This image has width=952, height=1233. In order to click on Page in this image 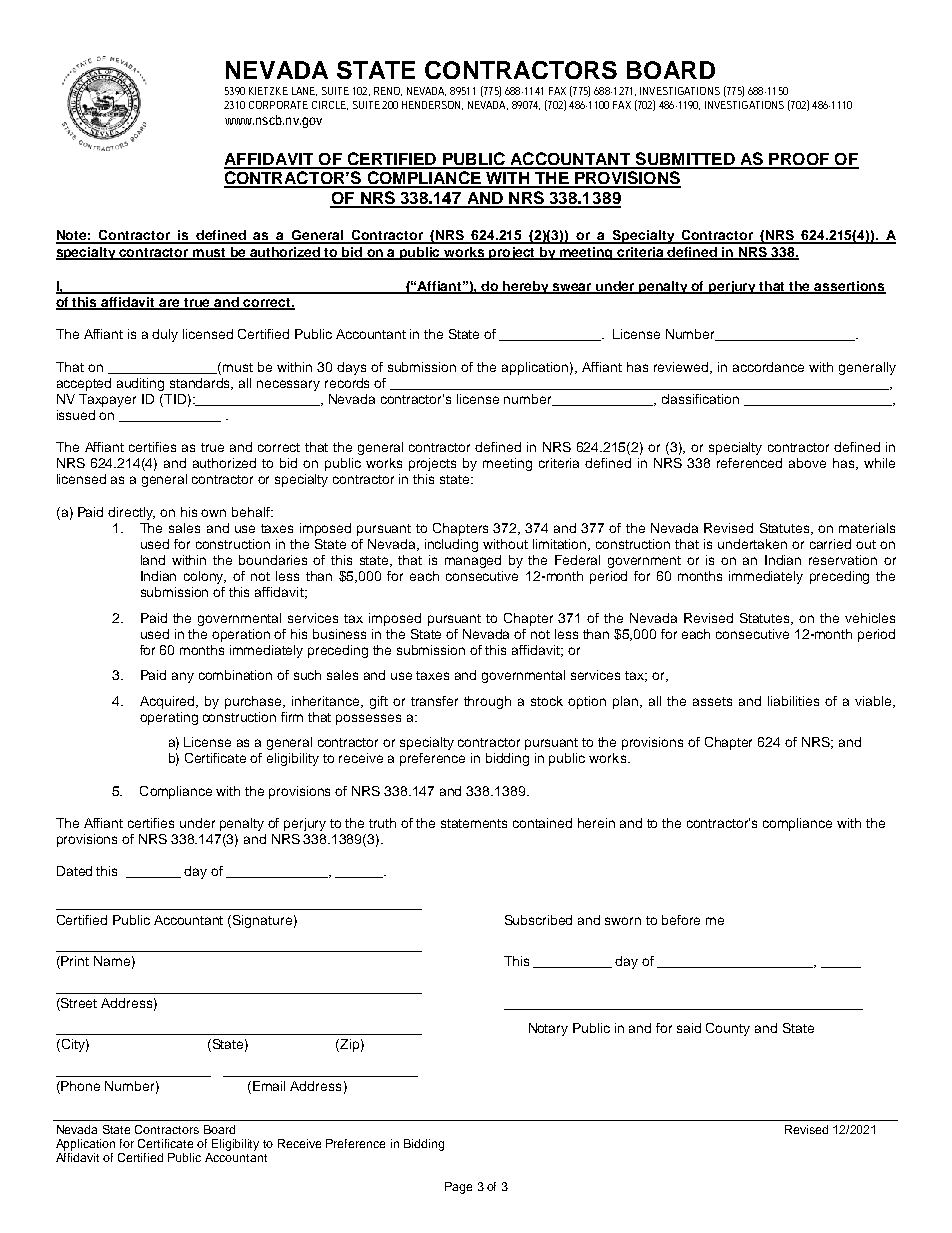, I will do `click(458, 1188)`.
